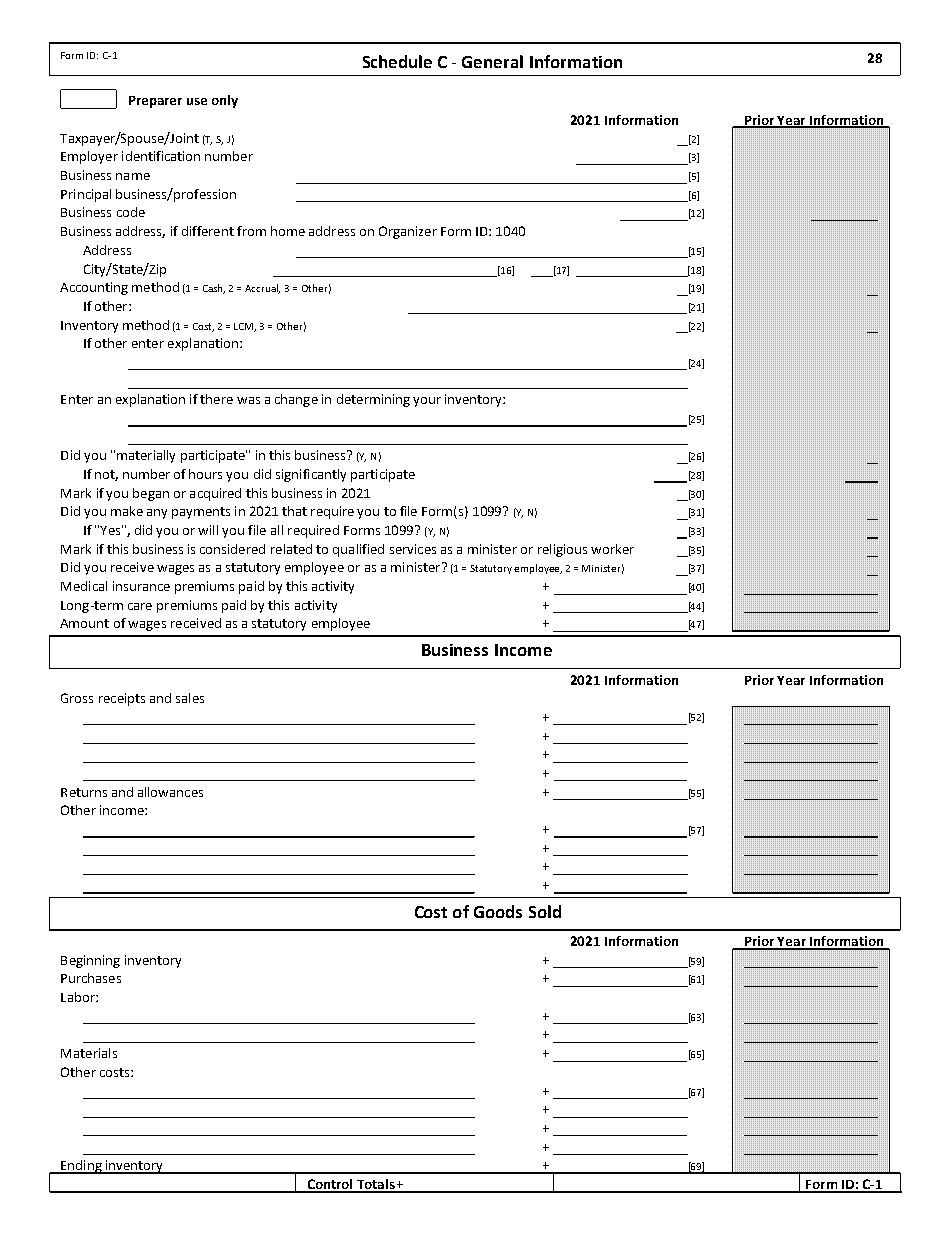  Describe the element at coordinates (498, 911) in the screenshot. I see `Goods` at that location.
